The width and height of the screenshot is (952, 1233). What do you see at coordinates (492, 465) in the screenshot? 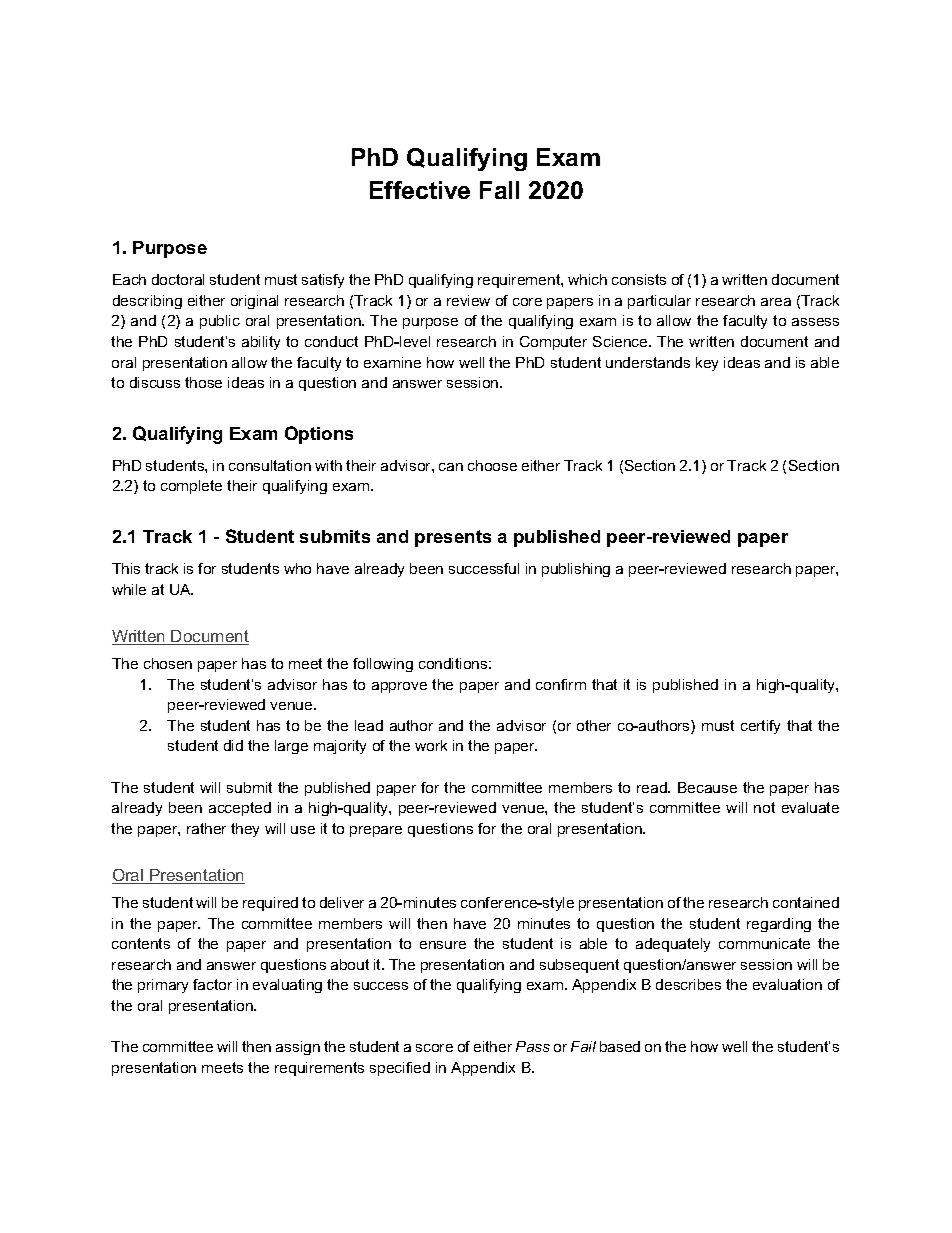
I see `choose` at bounding box center [492, 465].
